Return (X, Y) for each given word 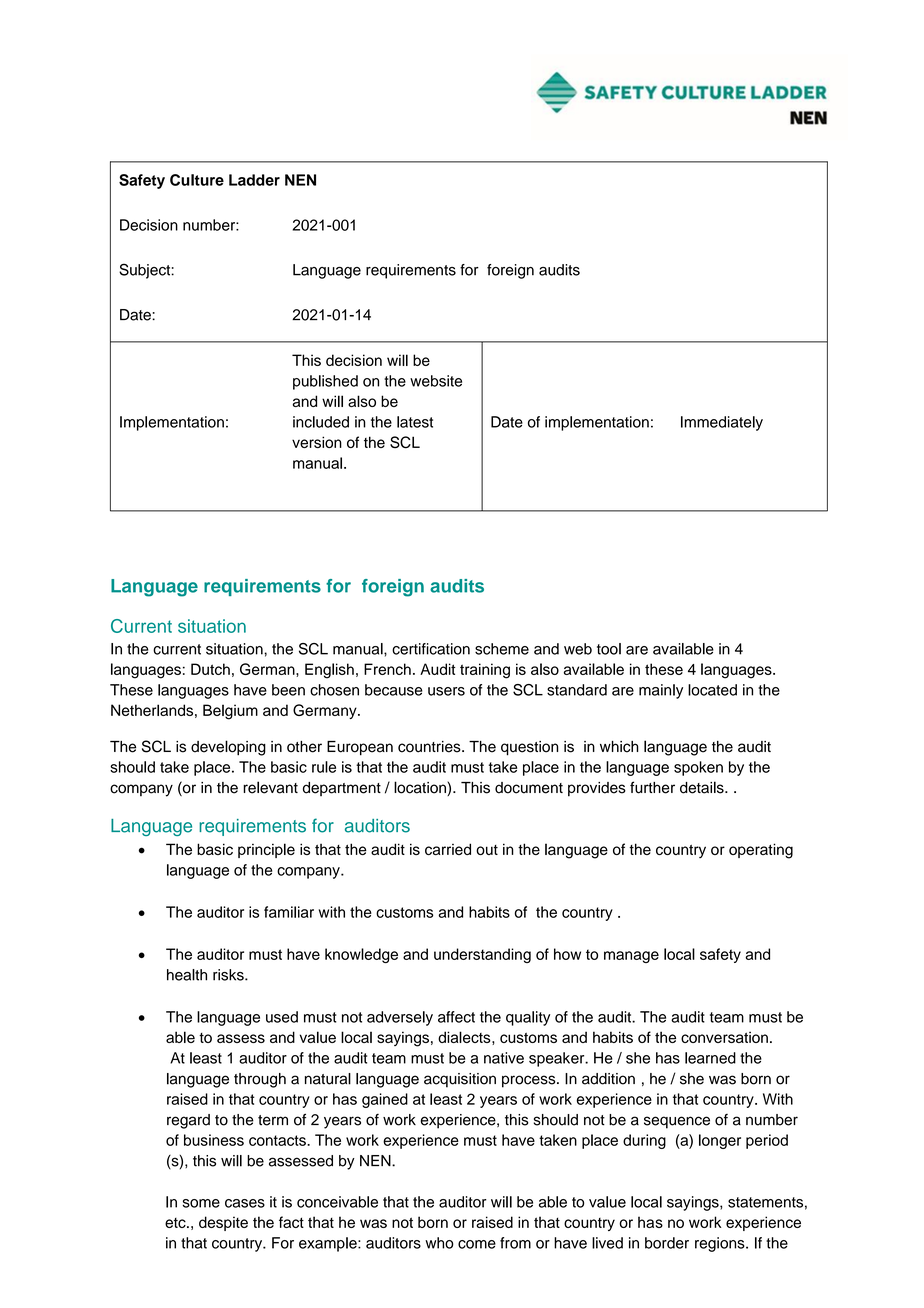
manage (631, 957)
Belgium (230, 712)
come (477, 1244)
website (436, 381)
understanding (482, 955)
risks (229, 975)
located (712, 690)
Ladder (254, 180)
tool (609, 649)
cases (245, 1203)
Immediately (722, 423)
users (446, 691)
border (667, 1243)
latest (415, 422)
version (317, 442)
